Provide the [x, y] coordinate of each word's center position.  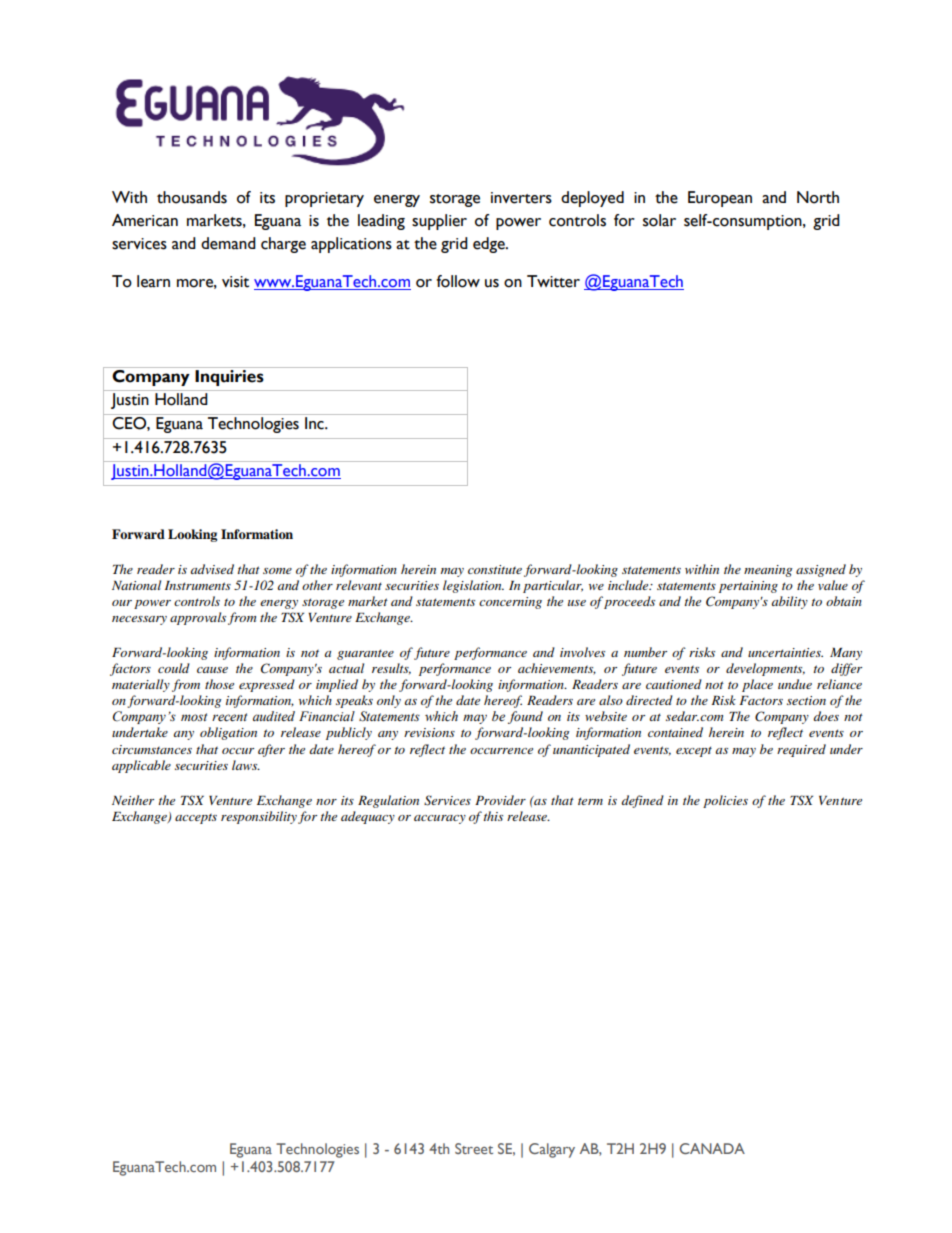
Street [474, 1148]
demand [228, 243]
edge [490, 245]
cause [212, 670]
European [720, 199]
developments [765, 669]
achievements [557, 669]
